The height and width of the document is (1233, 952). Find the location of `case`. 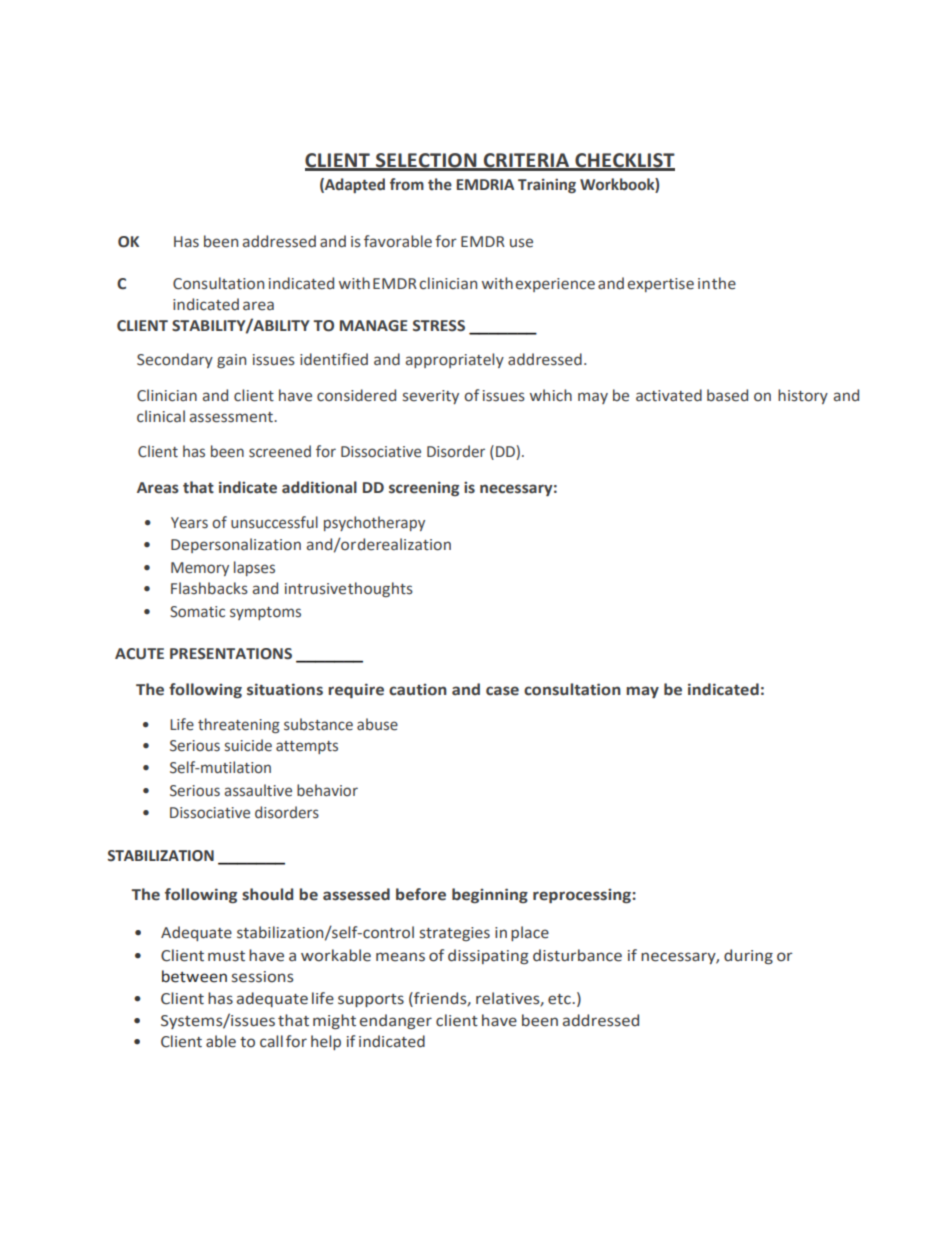

case is located at coordinates (502, 691).
